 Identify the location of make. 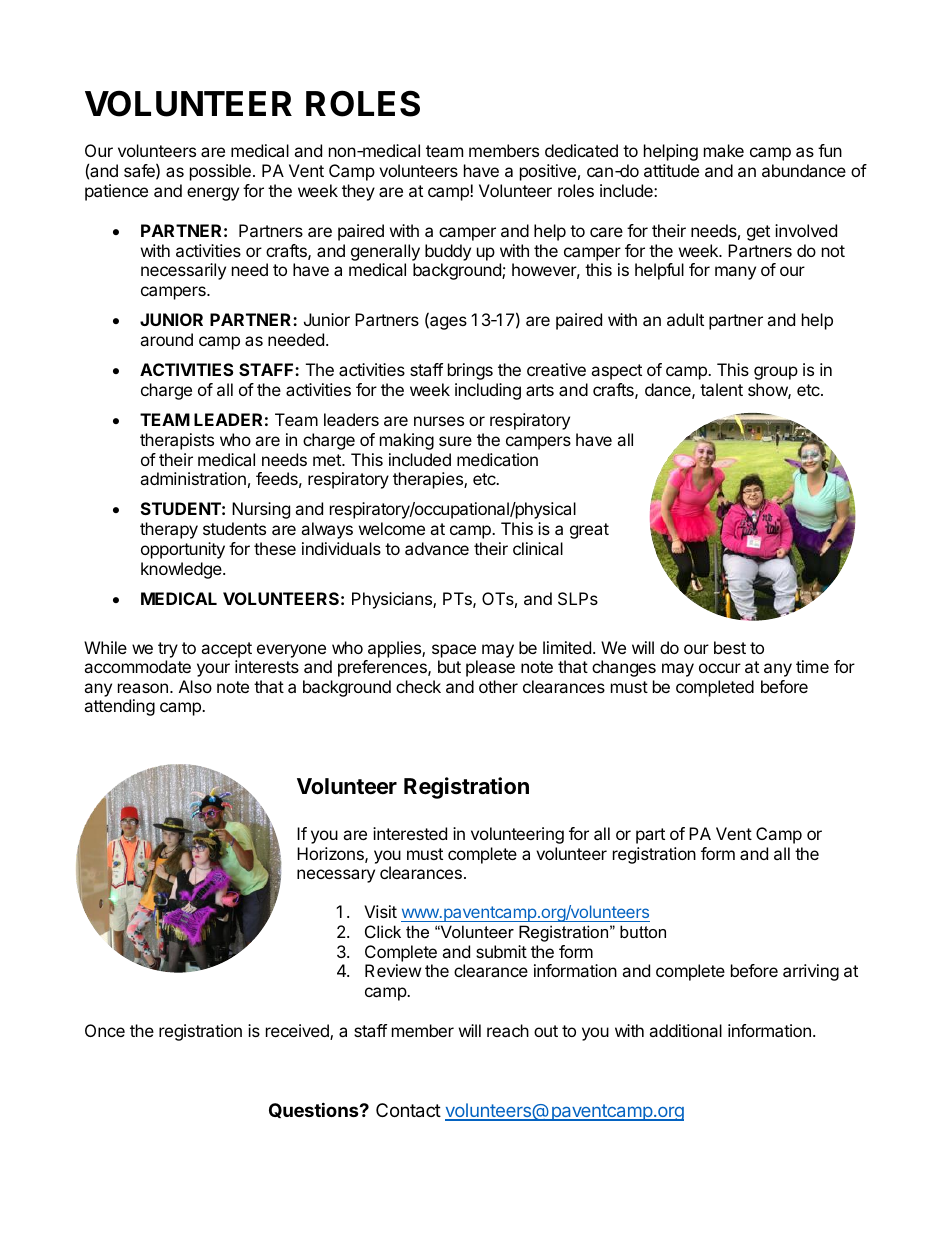
(724, 150).
